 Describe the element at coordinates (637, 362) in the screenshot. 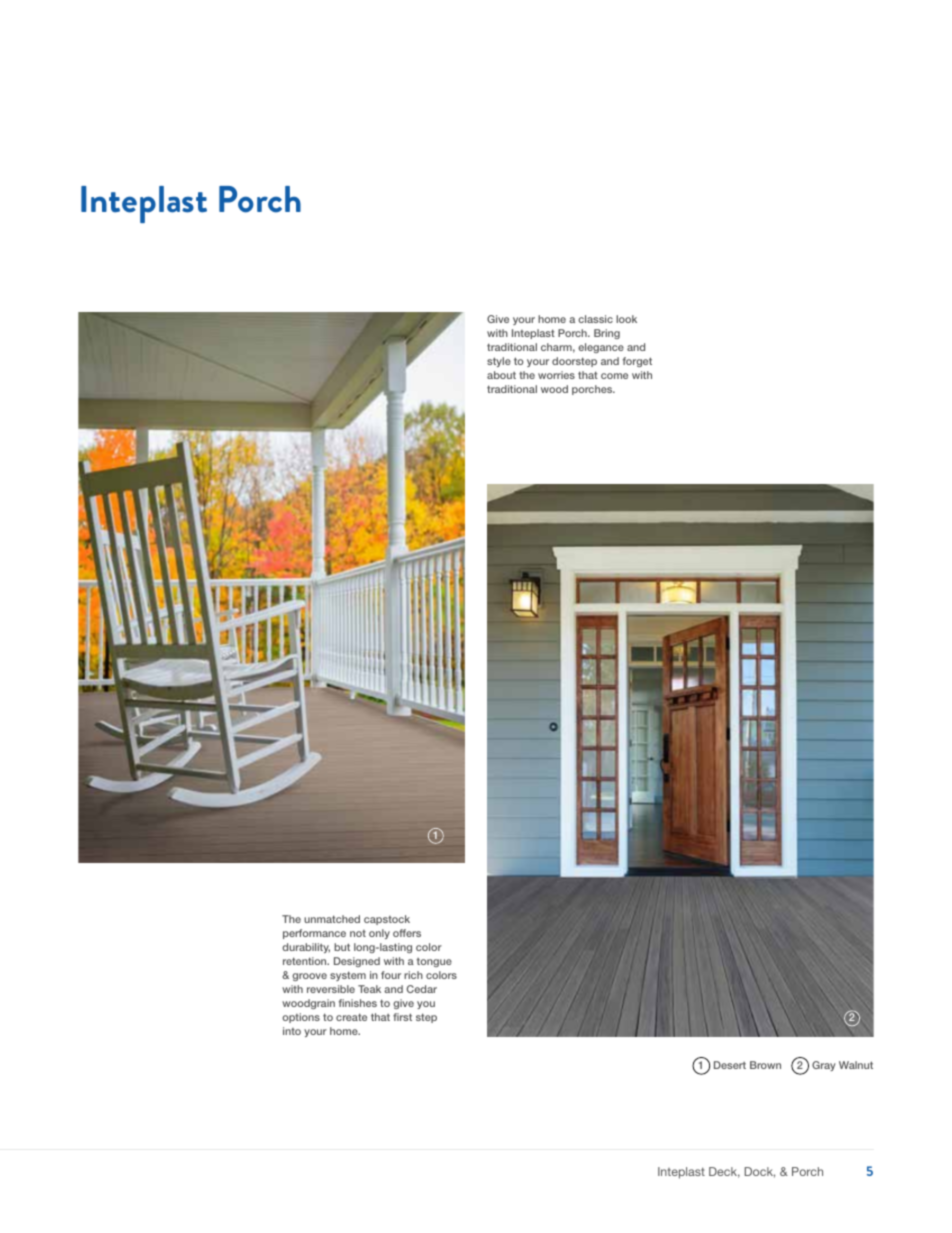

I see `forget` at that location.
